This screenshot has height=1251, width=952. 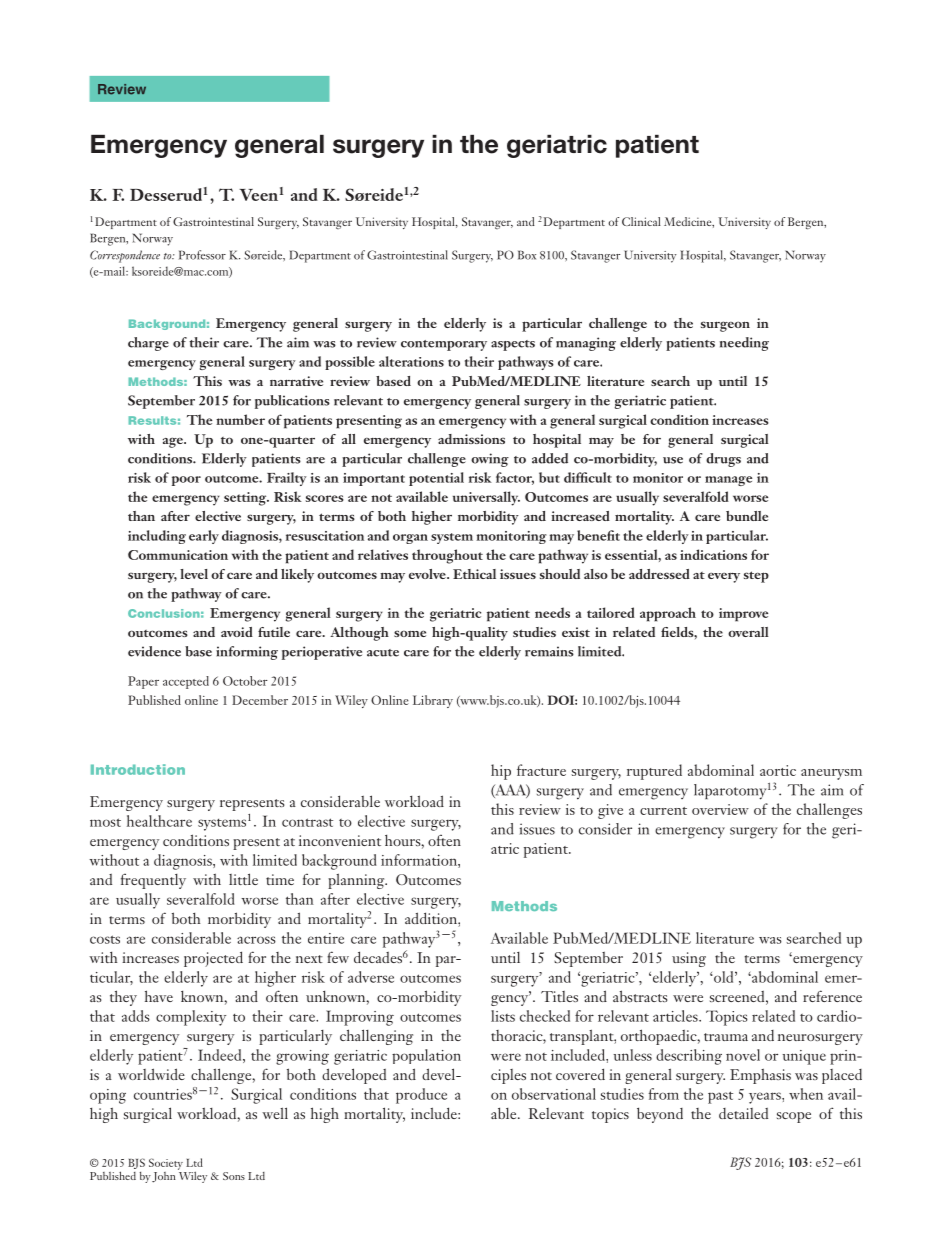 I want to click on detailed, so click(x=743, y=1113).
